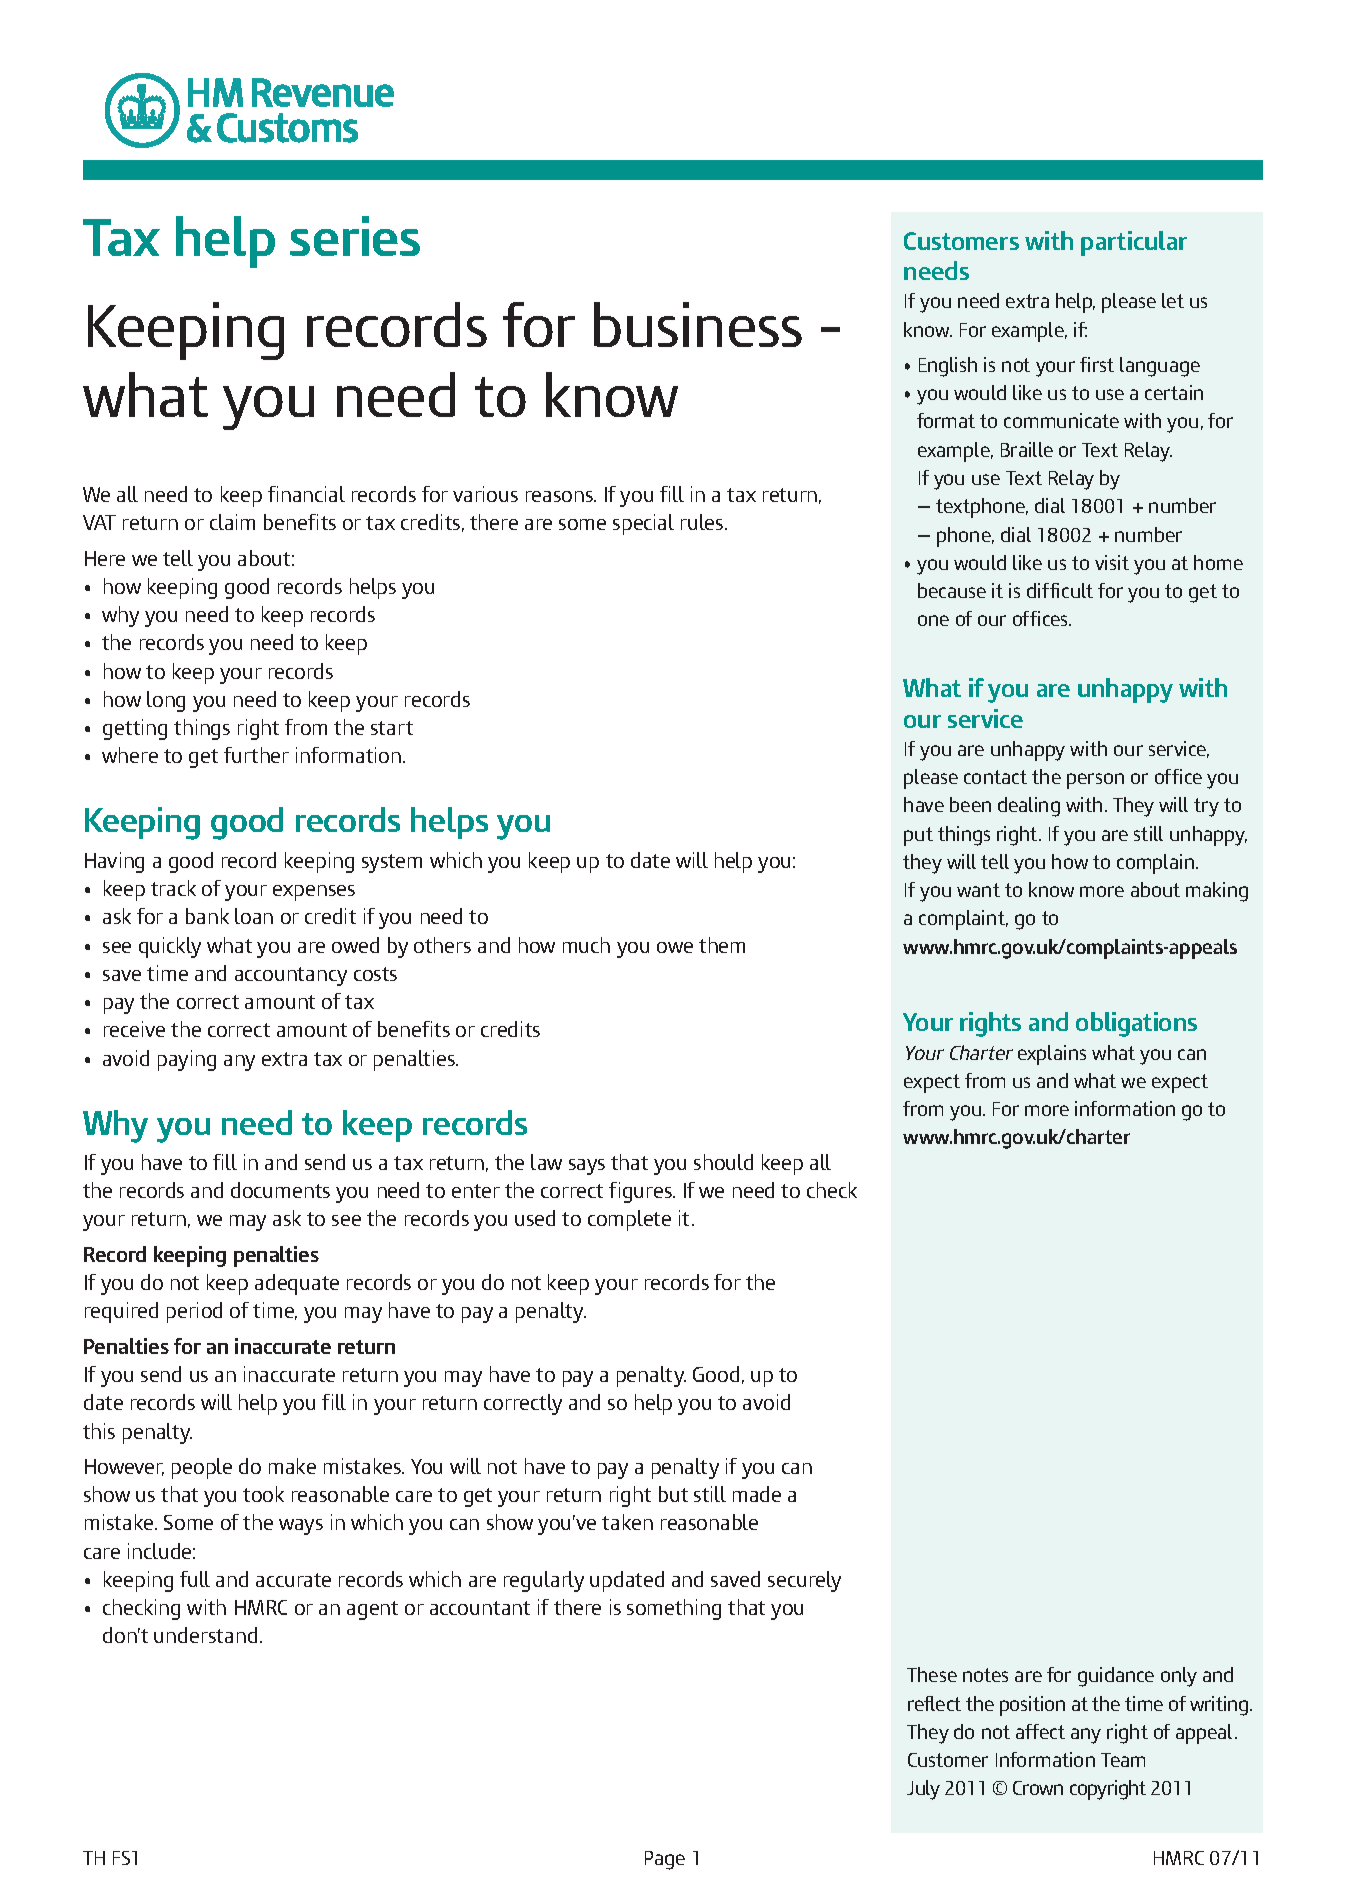  I want to click on financial, so click(306, 494).
